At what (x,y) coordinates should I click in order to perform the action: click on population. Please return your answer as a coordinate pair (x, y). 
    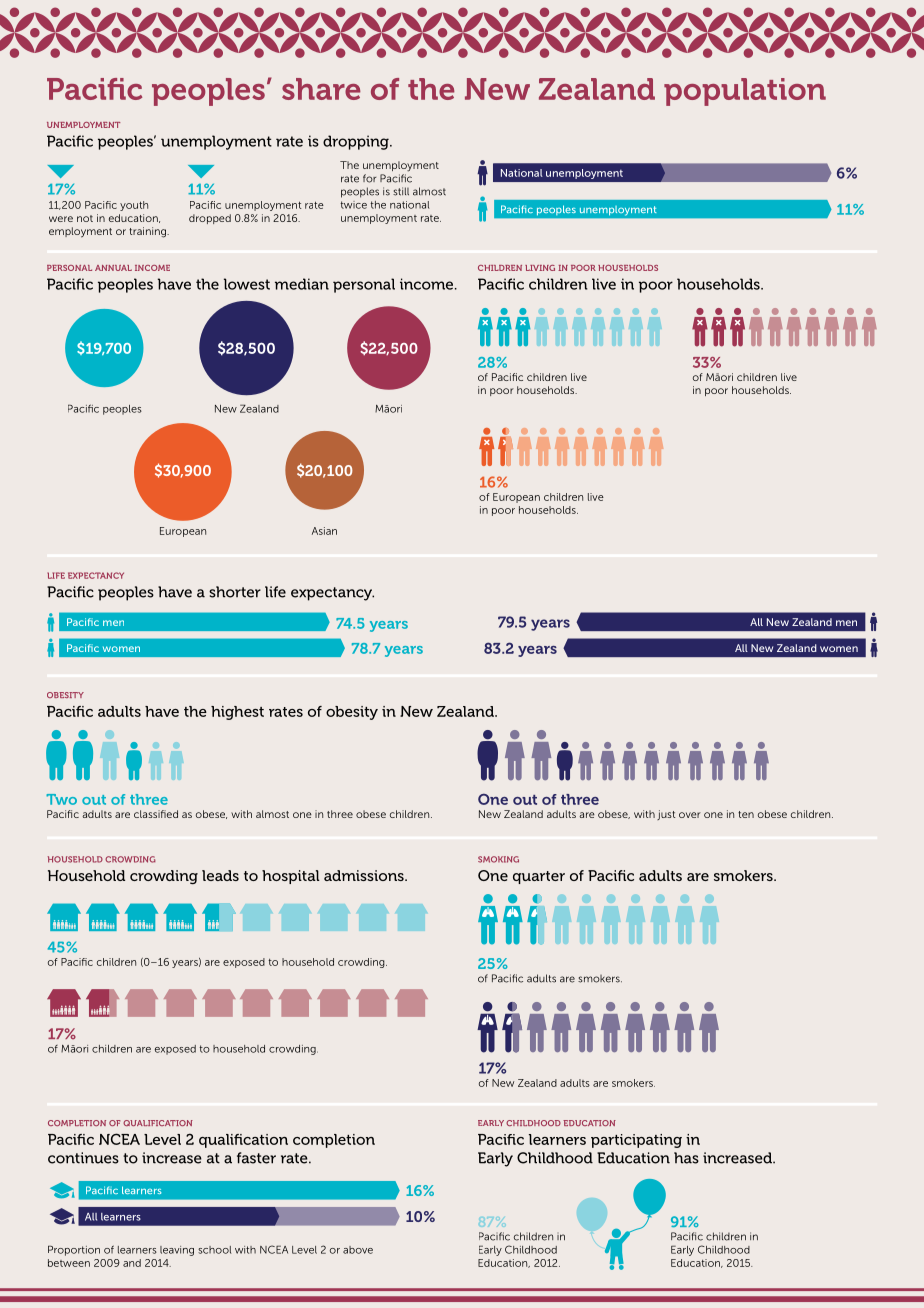
    Looking at the image, I should click on (745, 92).
